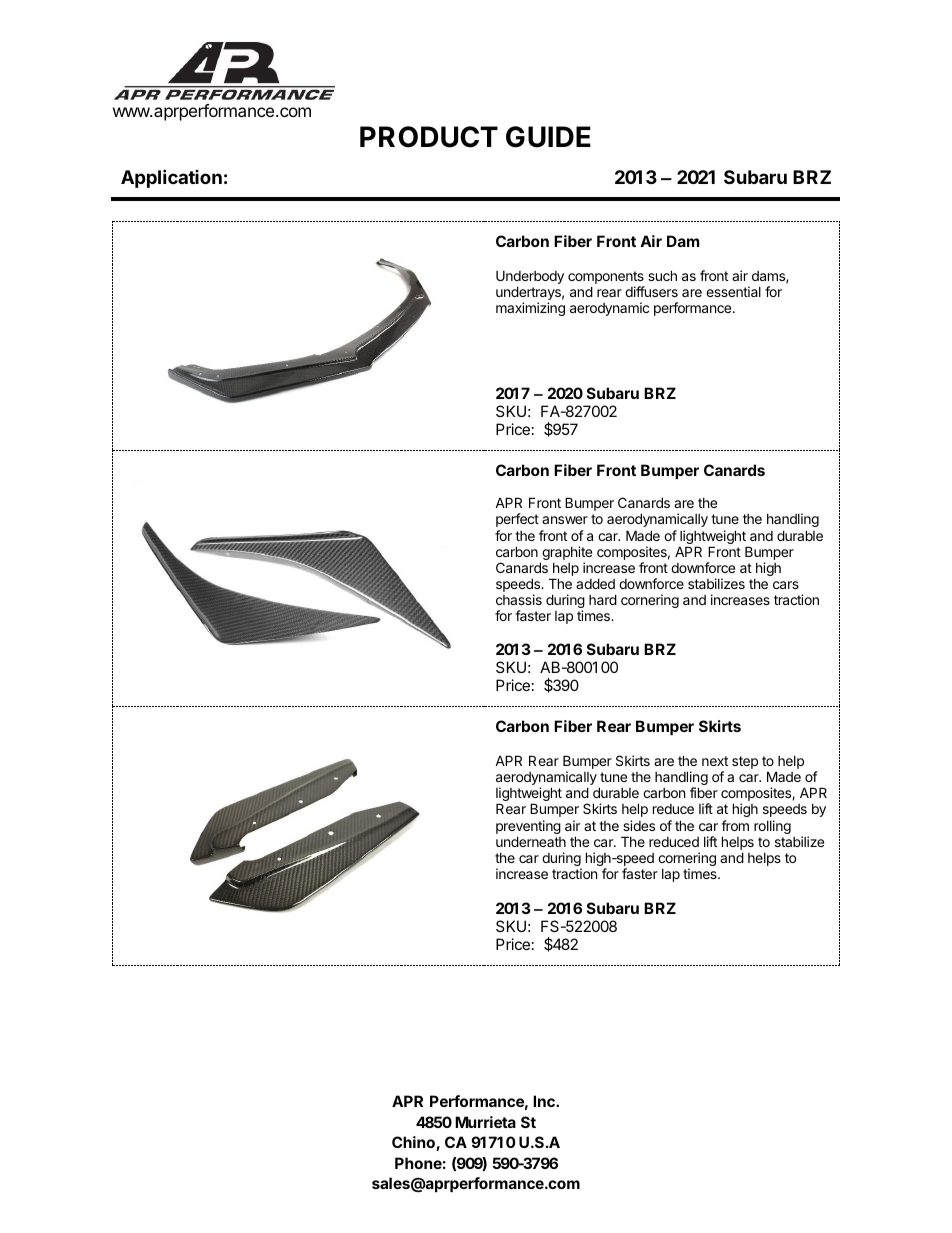 The image size is (952, 1233). Describe the element at coordinates (528, 828) in the image. I see `preventing` at that location.
